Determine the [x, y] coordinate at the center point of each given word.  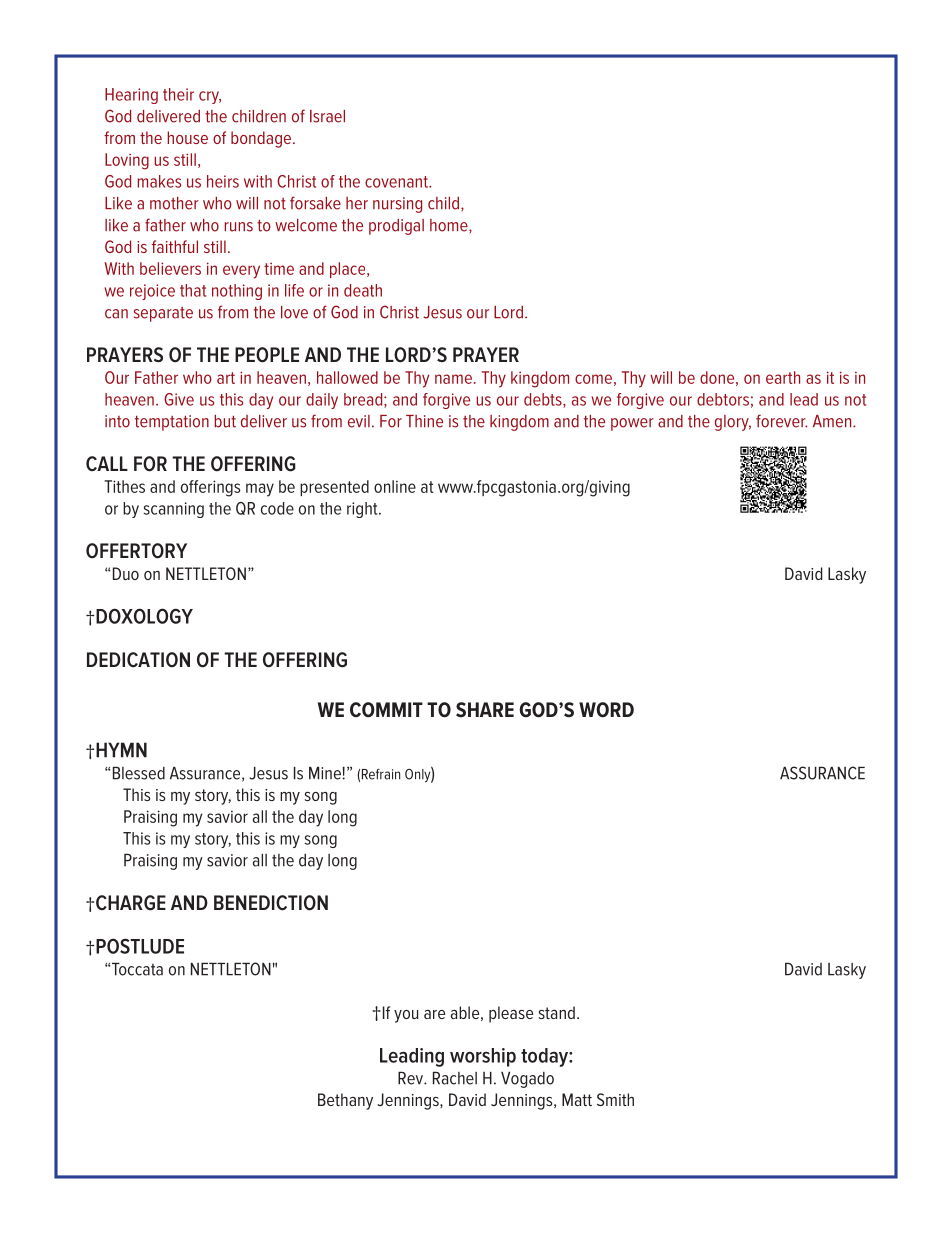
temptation [172, 423]
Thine [424, 421]
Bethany [345, 1101]
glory [733, 423]
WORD [606, 710]
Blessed [139, 773]
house [187, 137]
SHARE [485, 710]
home [450, 225]
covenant [398, 182]
